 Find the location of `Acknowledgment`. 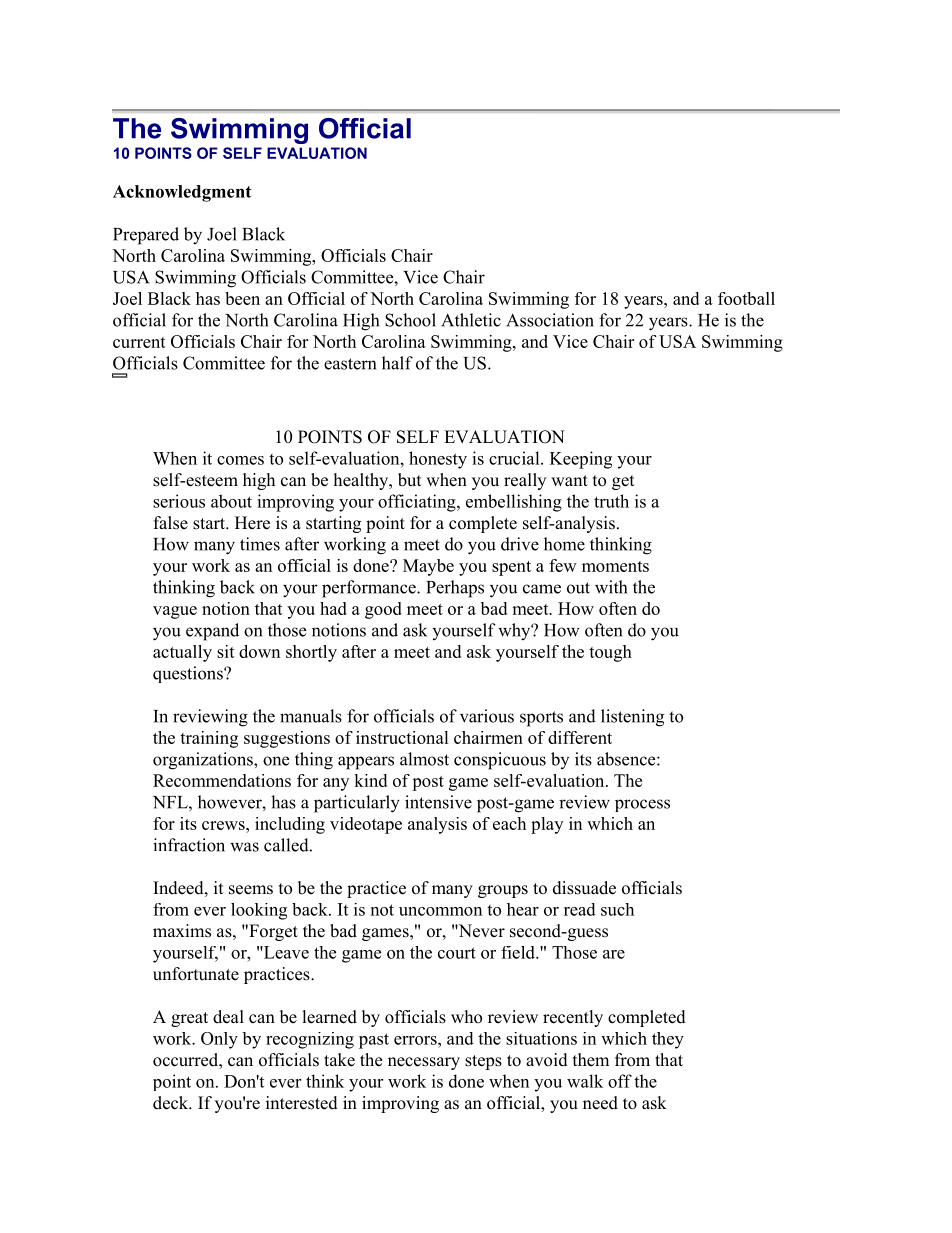

Acknowledgment is located at coordinates (182, 193).
